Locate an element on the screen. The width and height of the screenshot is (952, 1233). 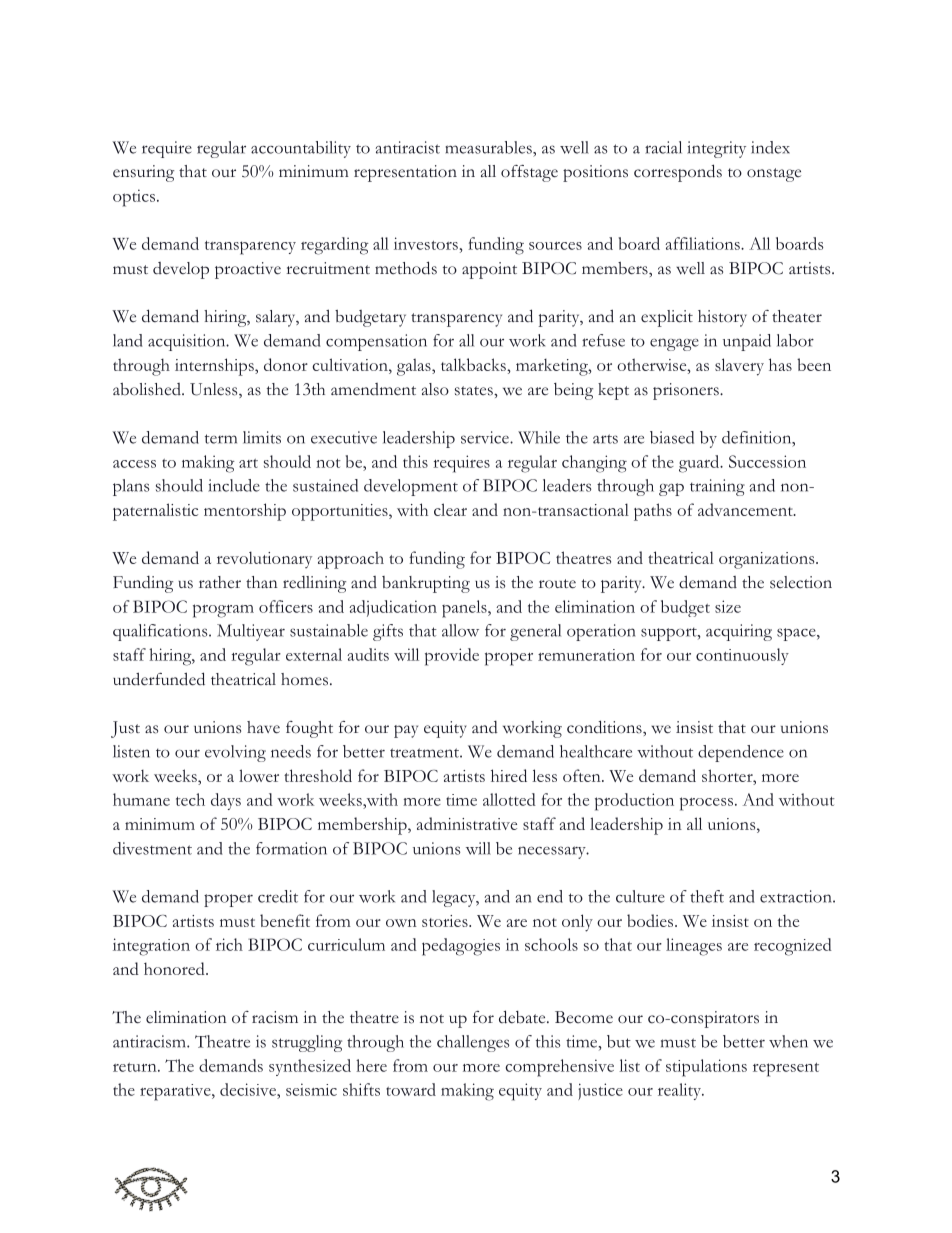
decisive is located at coordinates (249, 1089).
